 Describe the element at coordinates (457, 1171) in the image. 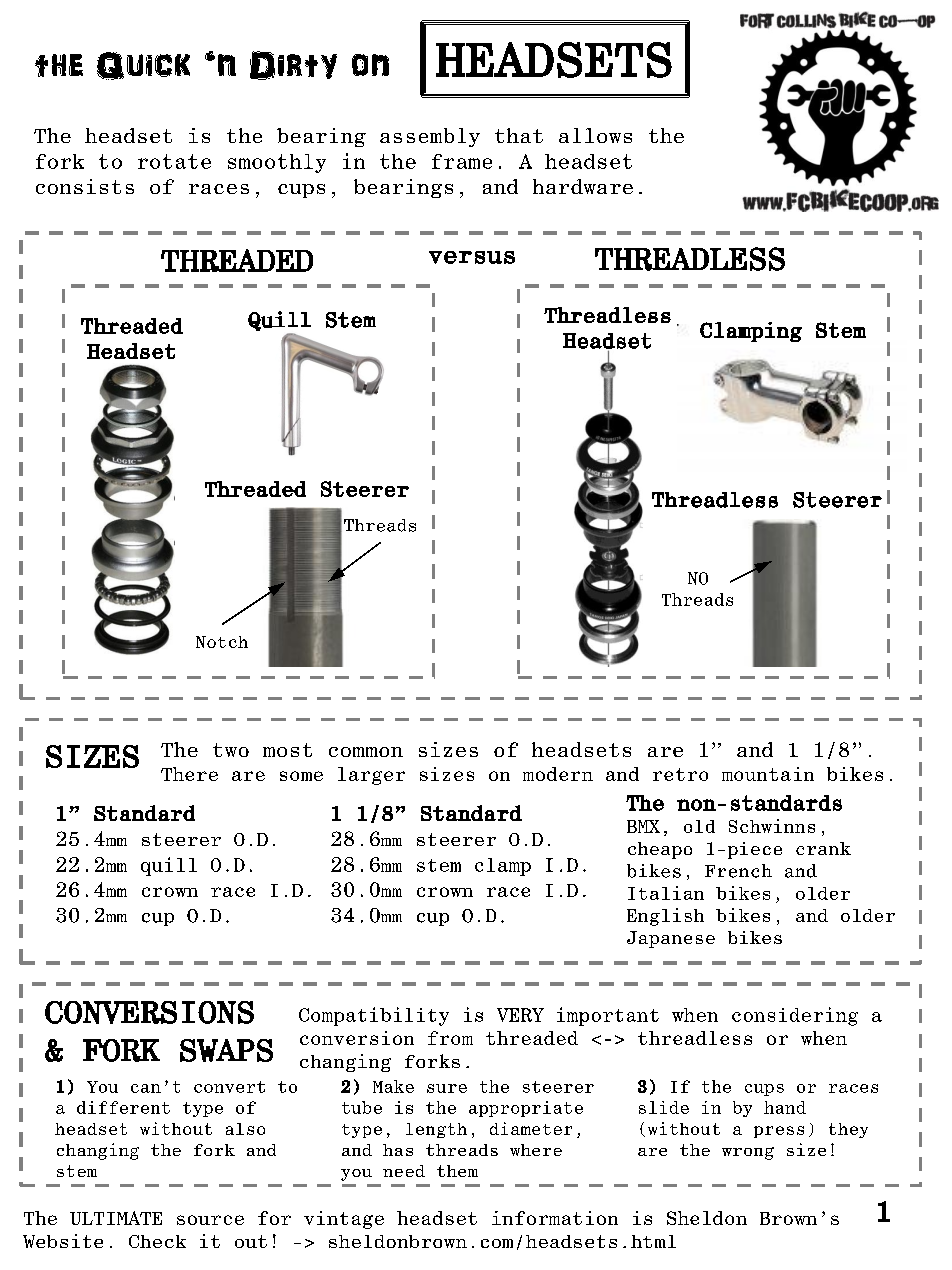

I see `them` at that location.
